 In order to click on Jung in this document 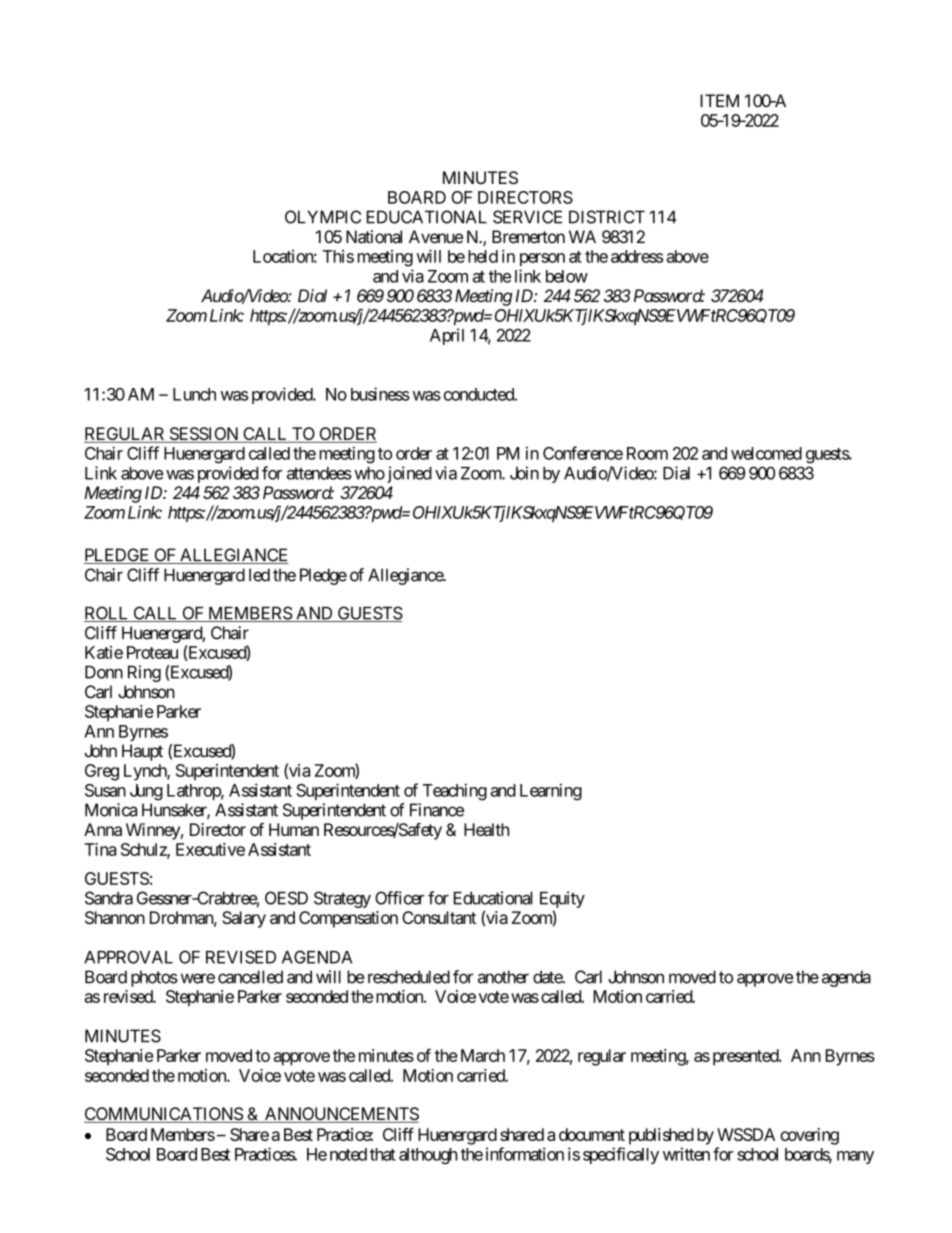, I will do `click(146, 792)`.
